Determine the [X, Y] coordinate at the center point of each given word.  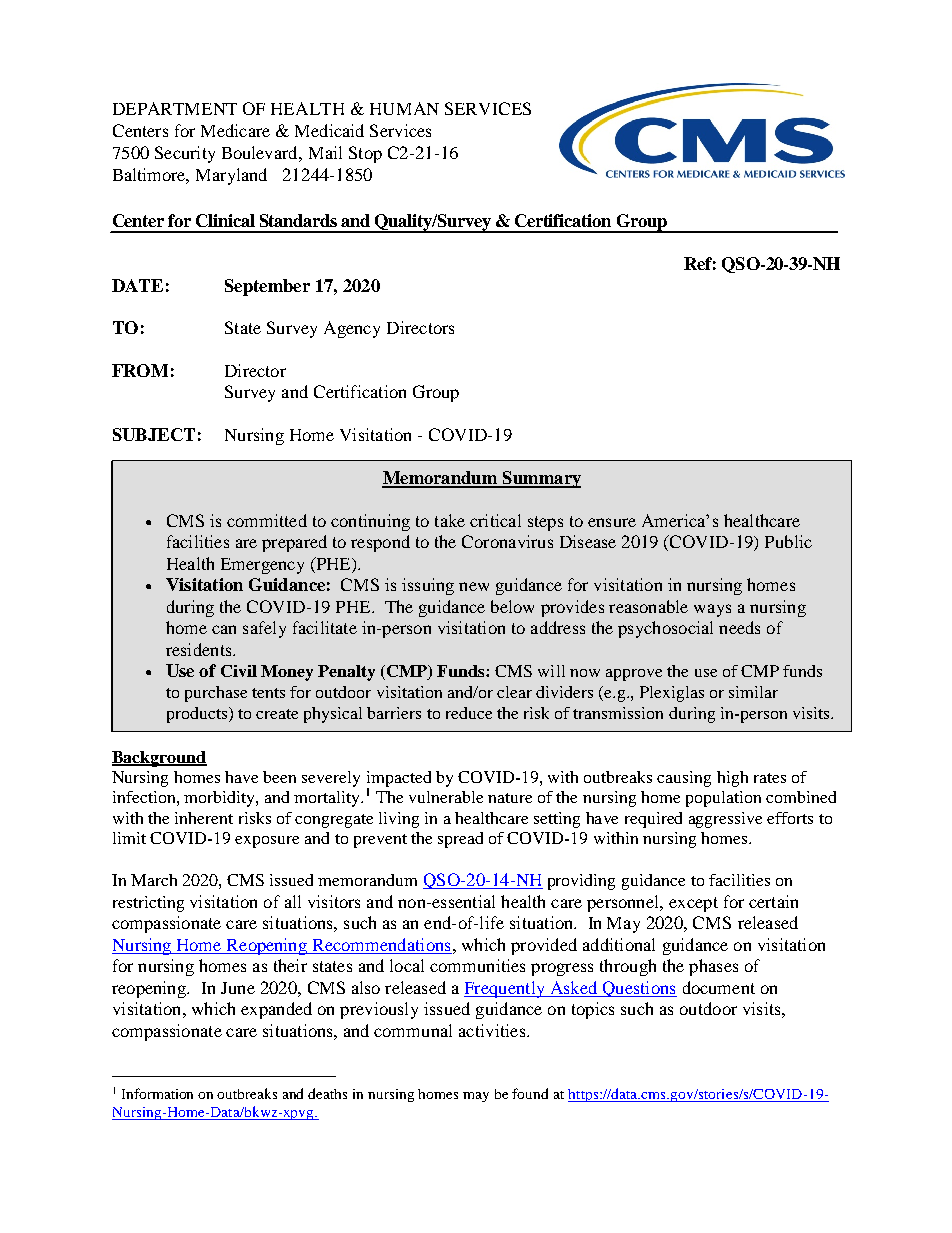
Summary [541, 479]
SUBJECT [154, 434]
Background [159, 759]
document [719, 987]
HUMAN [404, 108]
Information [157, 1093]
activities [493, 1030]
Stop [365, 154]
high [732, 779]
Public [788, 541]
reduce [469, 713]
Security [185, 154]
